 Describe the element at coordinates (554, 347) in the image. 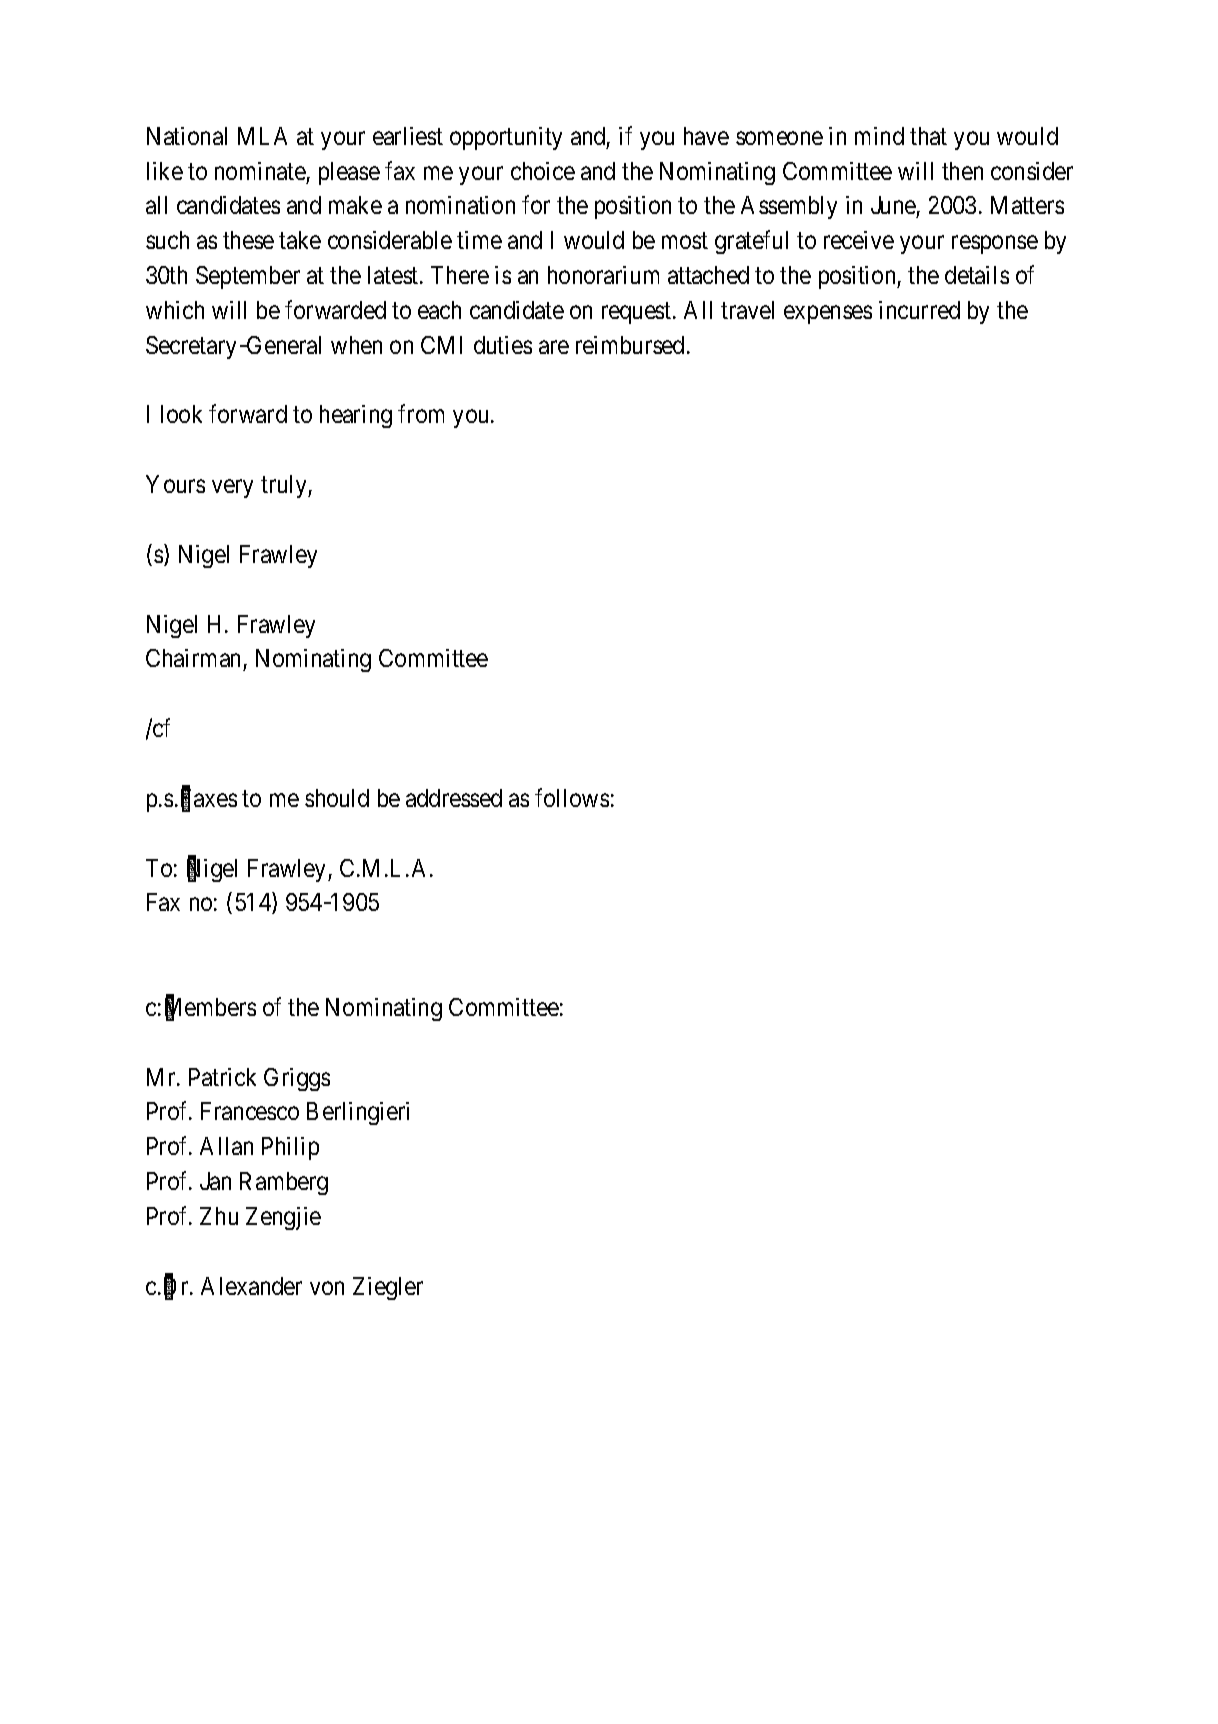

I see `are` at that location.
